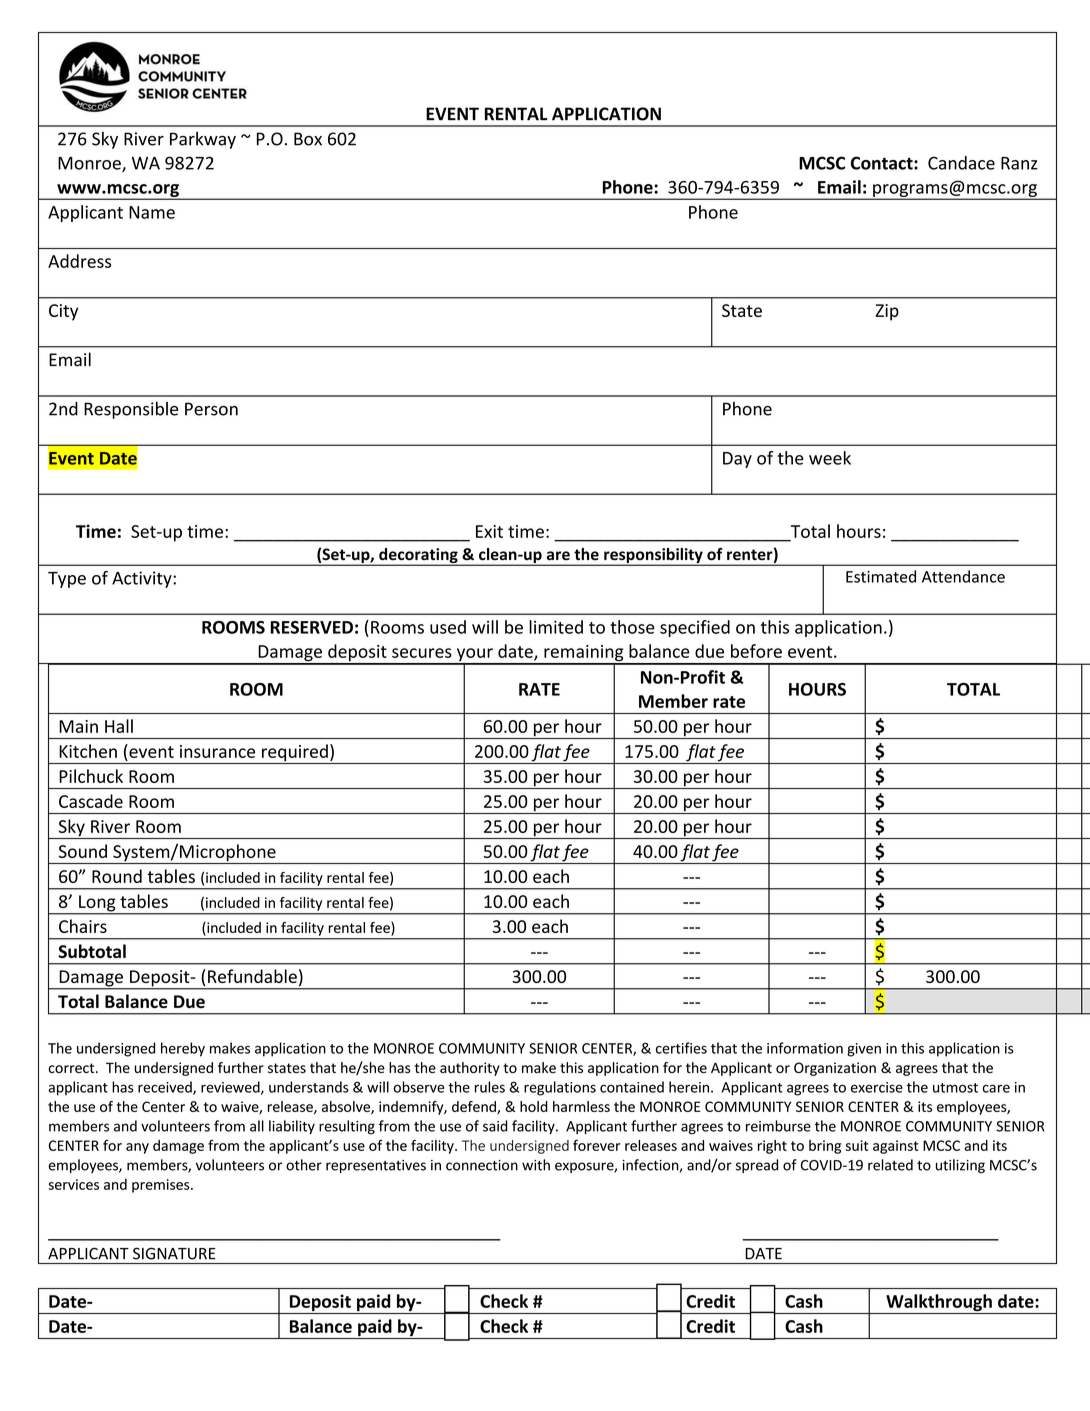 This screenshot has width=1090, height=1411. What do you see at coordinates (961, 163) in the screenshot?
I see `Candace` at bounding box center [961, 163].
